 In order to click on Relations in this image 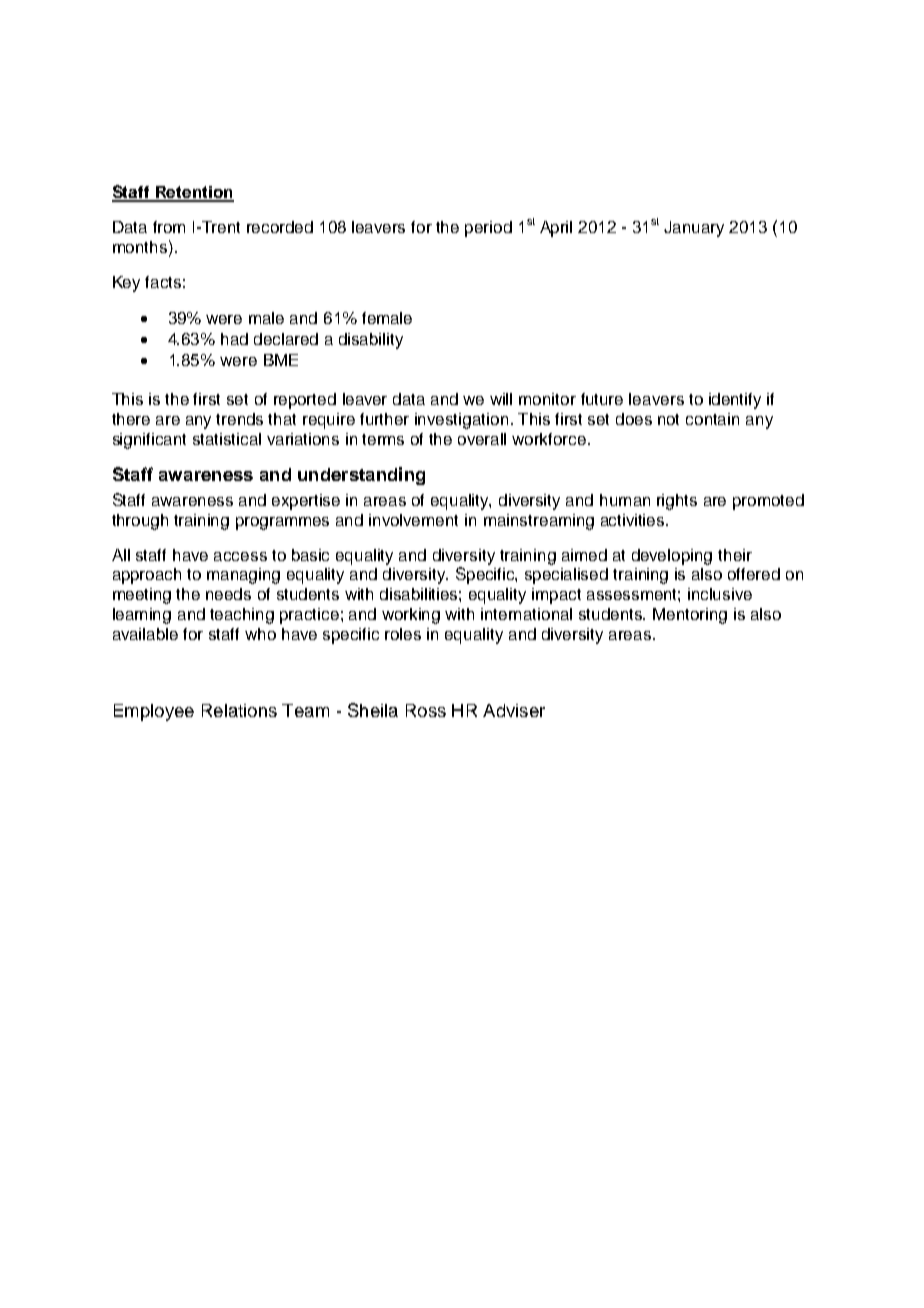, I will do `click(239, 710)`.
